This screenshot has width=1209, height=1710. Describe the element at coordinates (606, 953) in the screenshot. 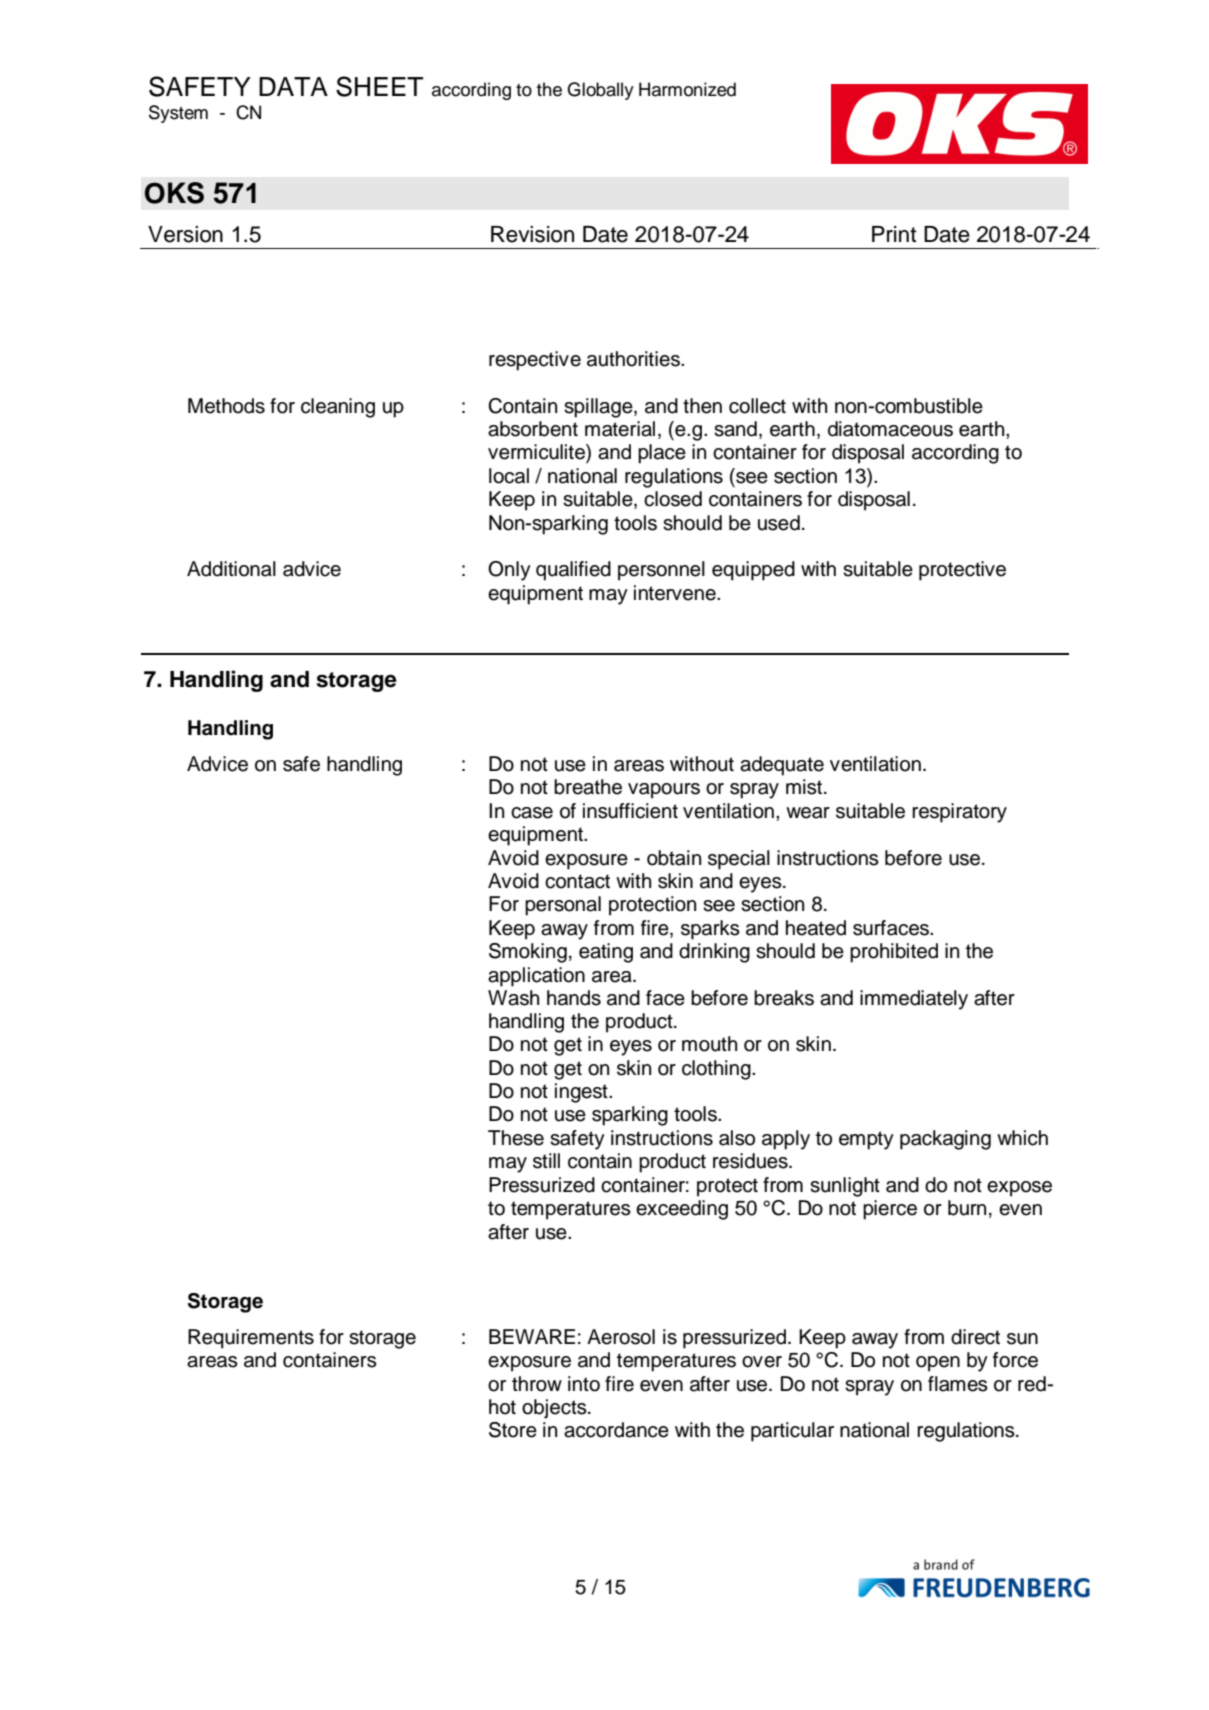

I see `eating` at that location.
